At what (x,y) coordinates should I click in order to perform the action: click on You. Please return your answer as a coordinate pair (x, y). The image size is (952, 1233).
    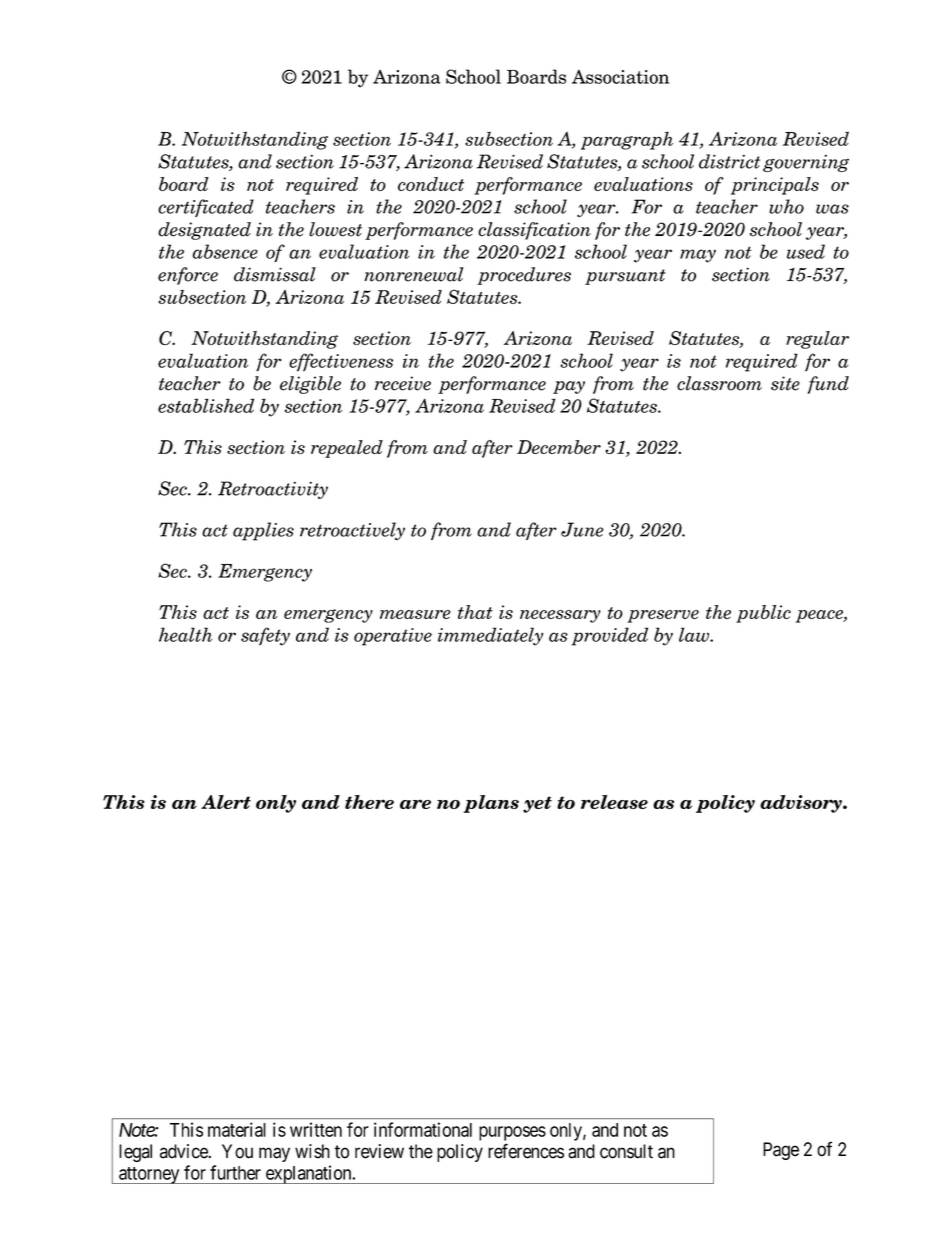
    Looking at the image, I should click on (237, 1151).
